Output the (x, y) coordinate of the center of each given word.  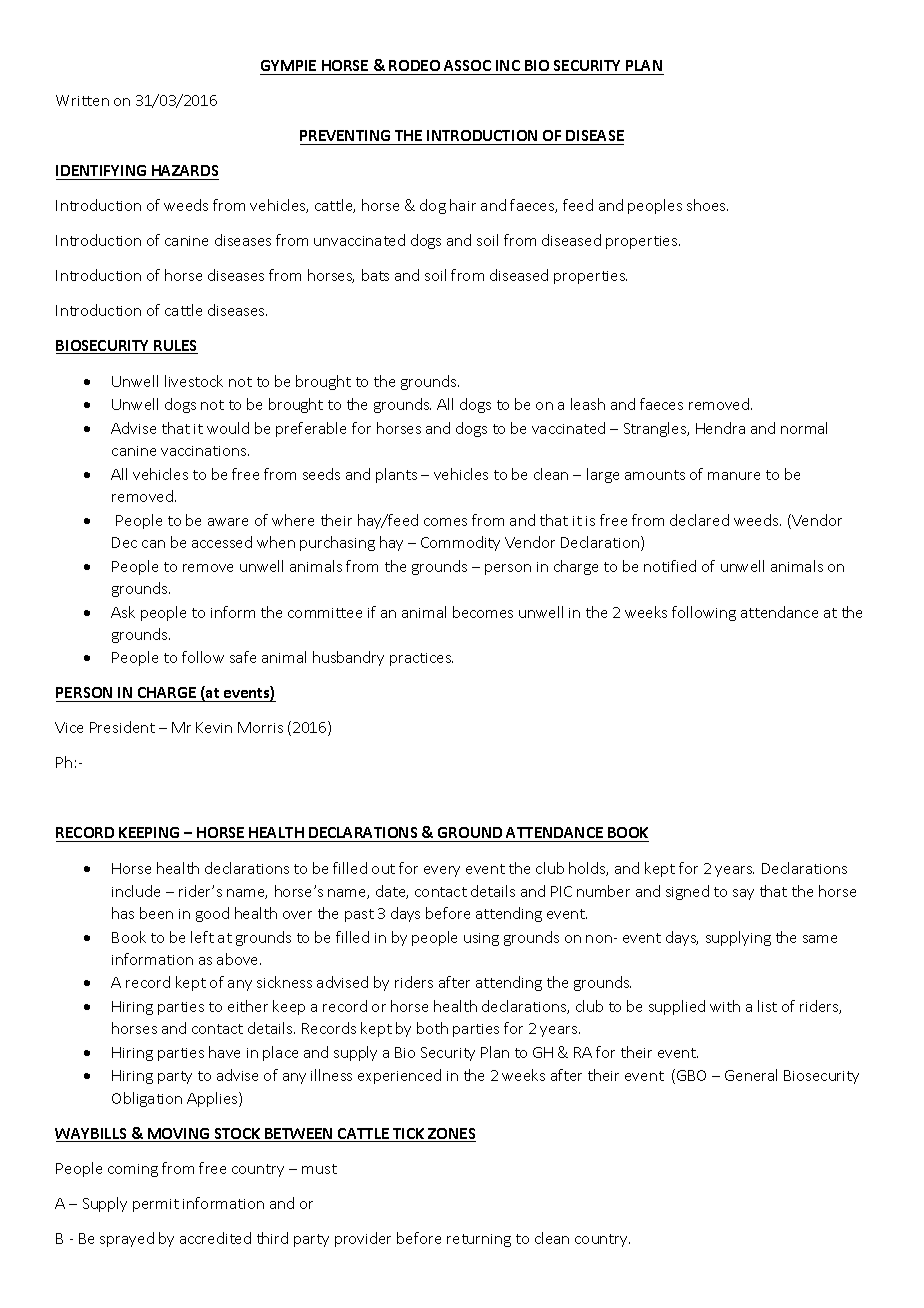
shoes (707, 205)
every (442, 871)
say (743, 894)
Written (82, 100)
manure (734, 476)
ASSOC (468, 67)
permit (156, 1205)
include (136, 891)
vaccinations (205, 451)
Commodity (460, 543)
